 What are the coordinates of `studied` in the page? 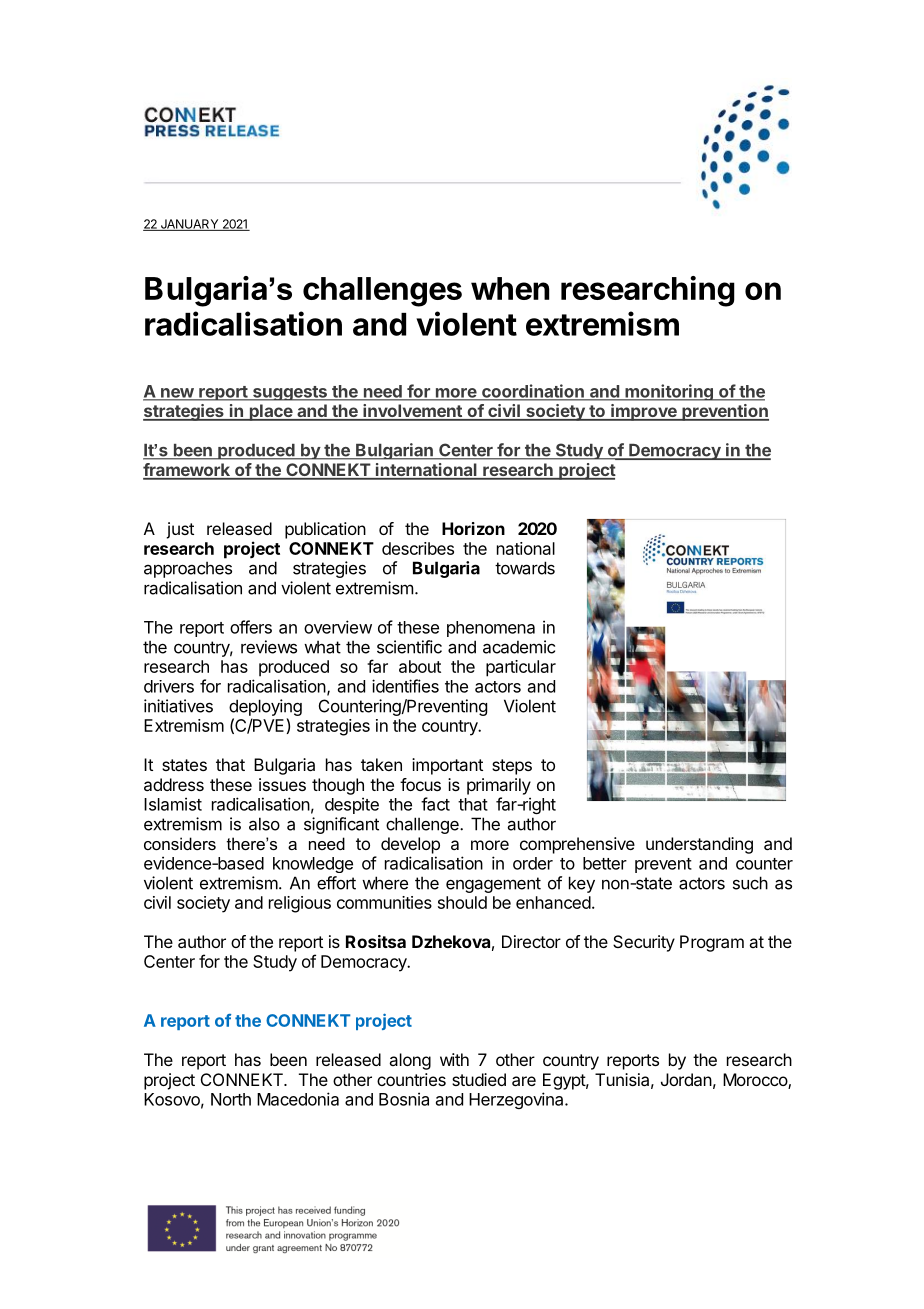 It's located at (479, 1079).
